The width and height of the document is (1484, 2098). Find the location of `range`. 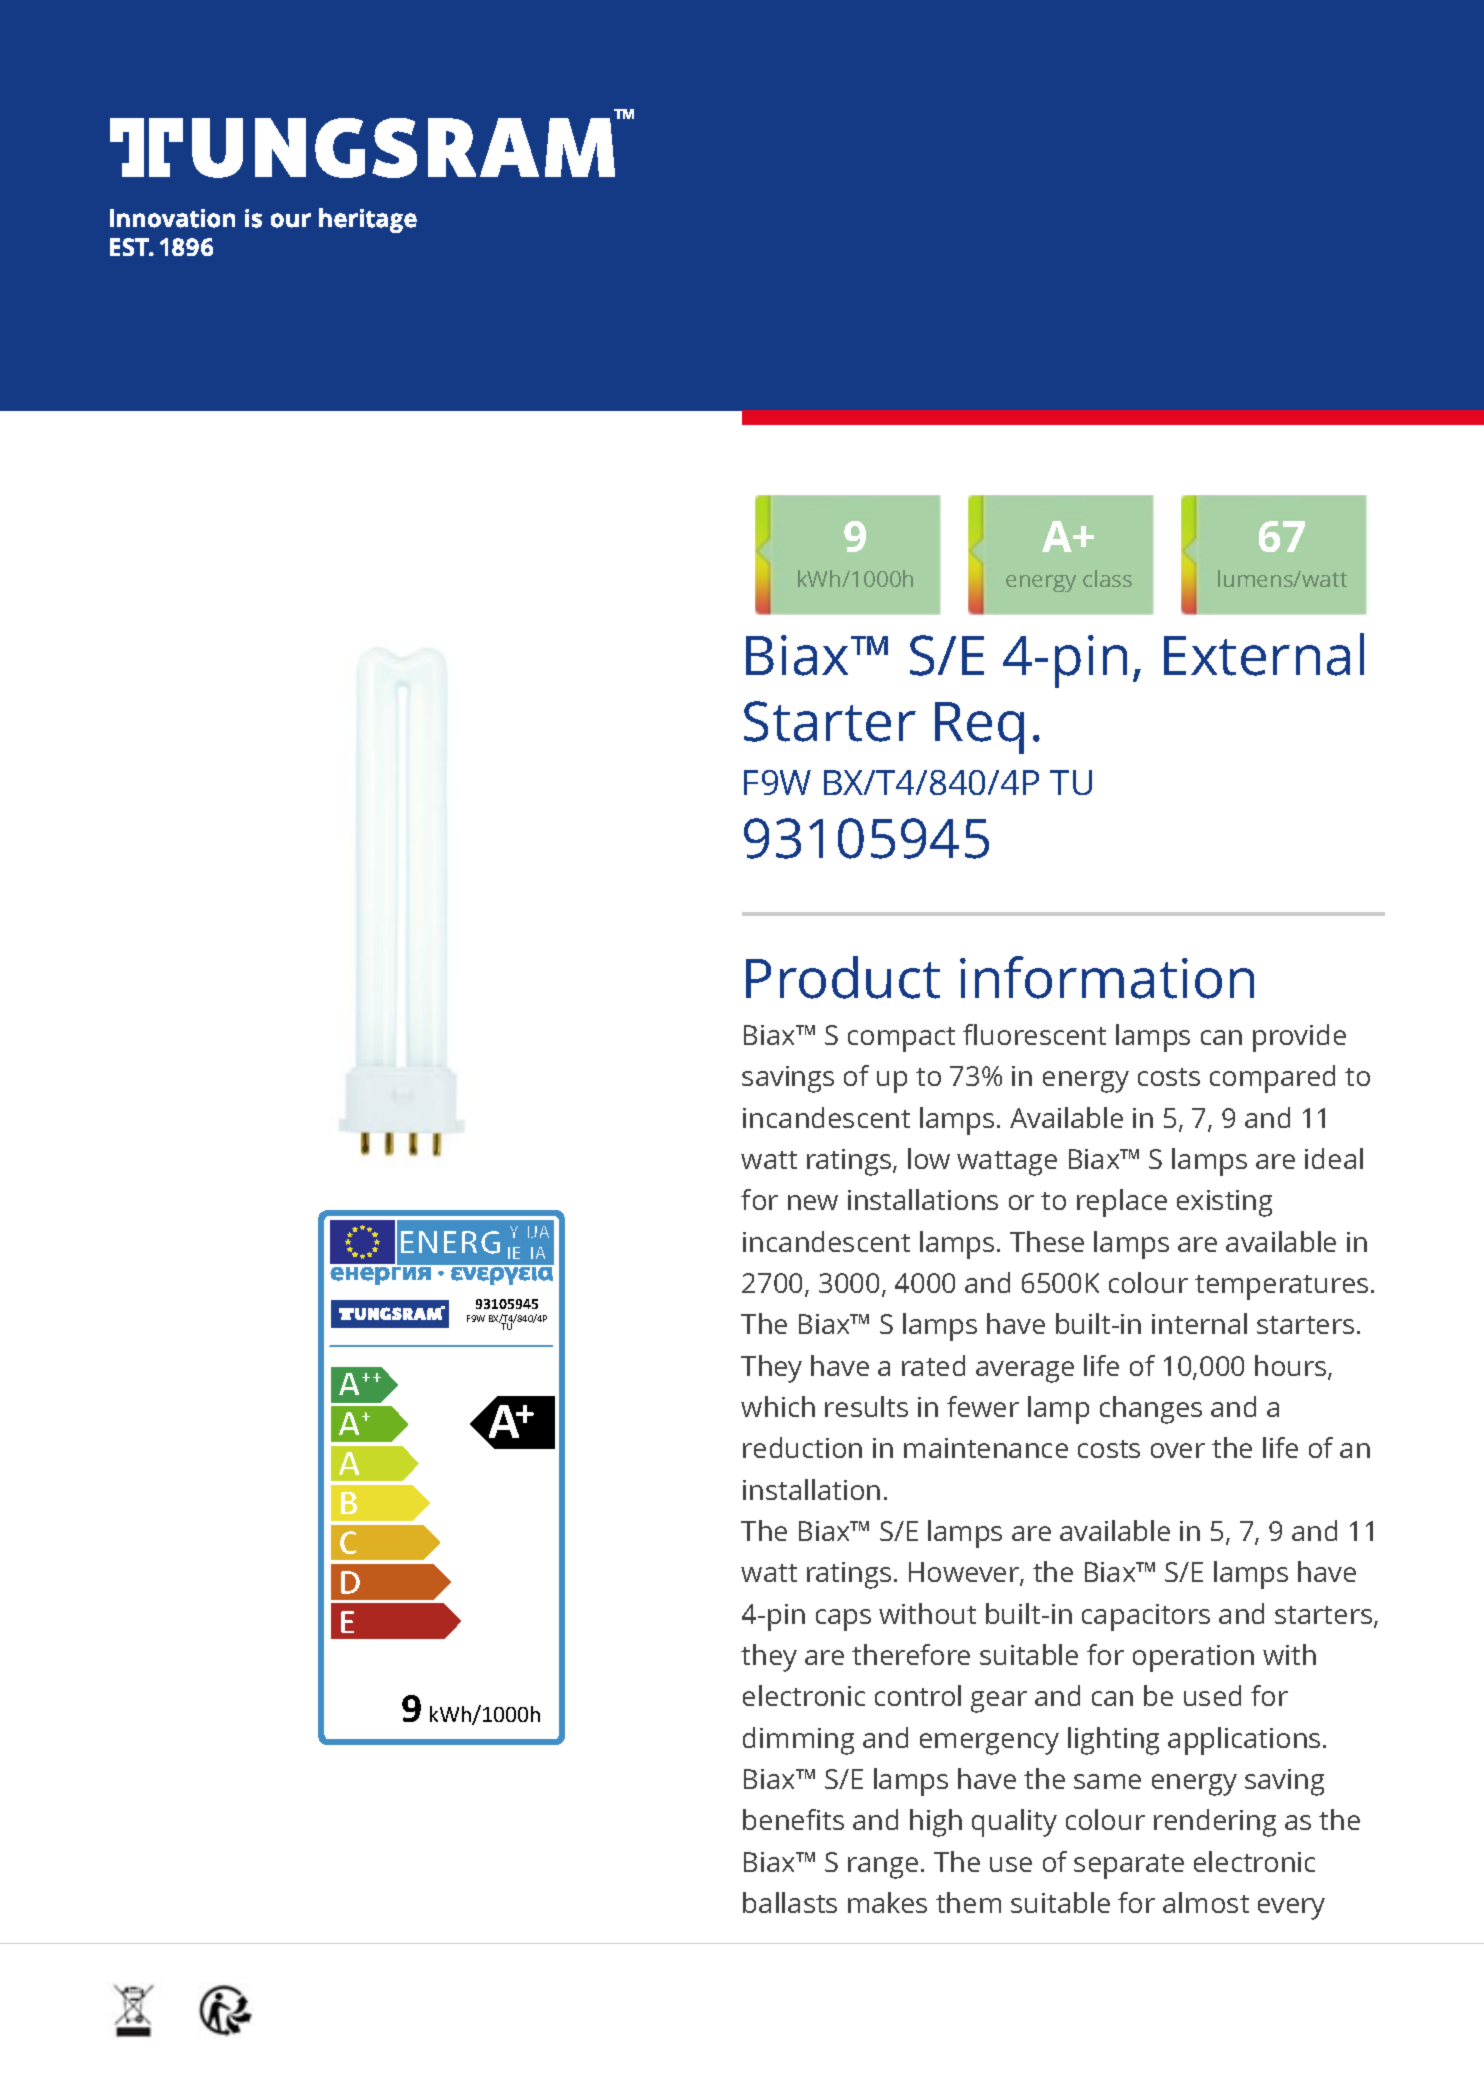

range is located at coordinates (883, 1868).
